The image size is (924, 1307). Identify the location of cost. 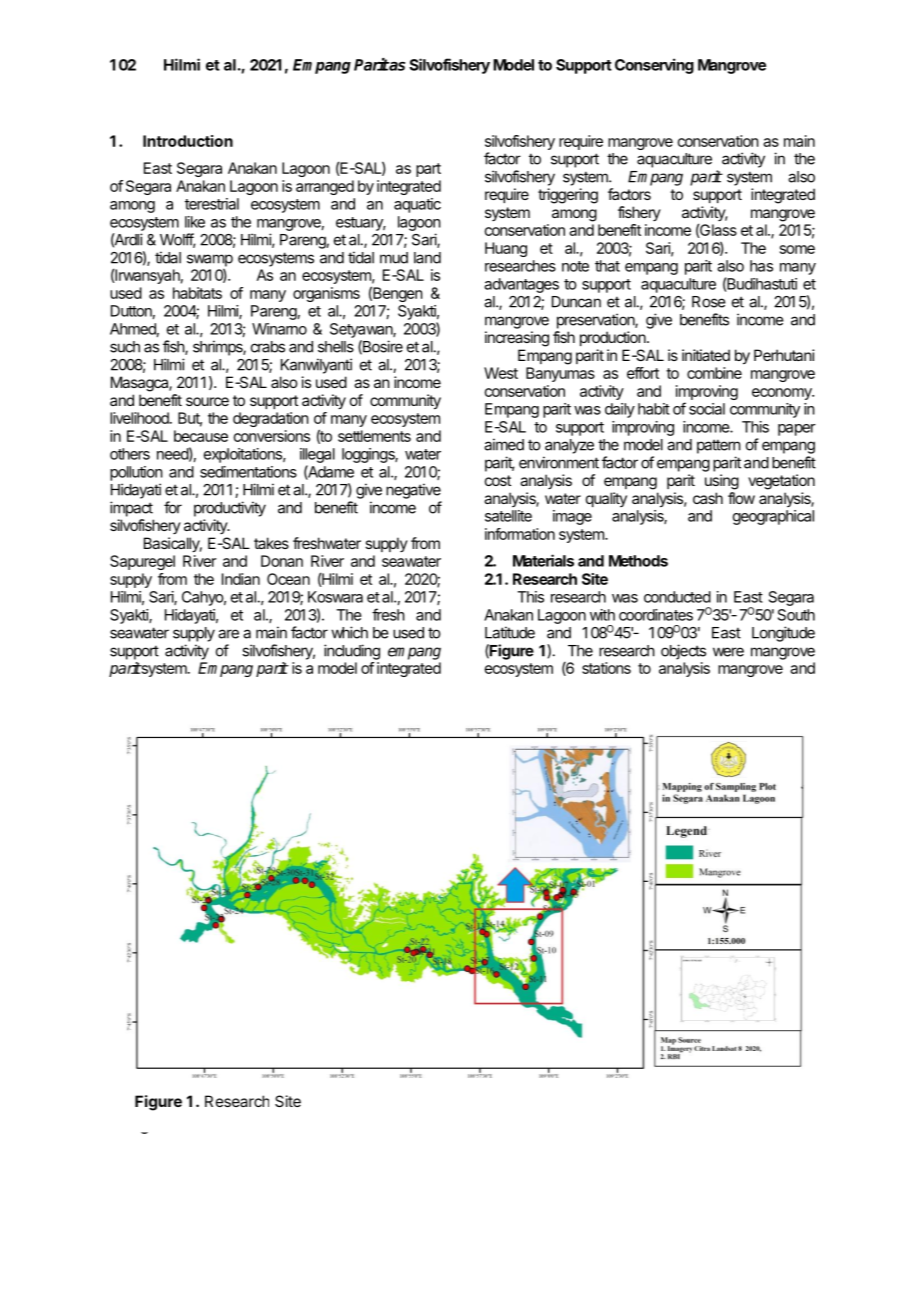
(498, 480).
